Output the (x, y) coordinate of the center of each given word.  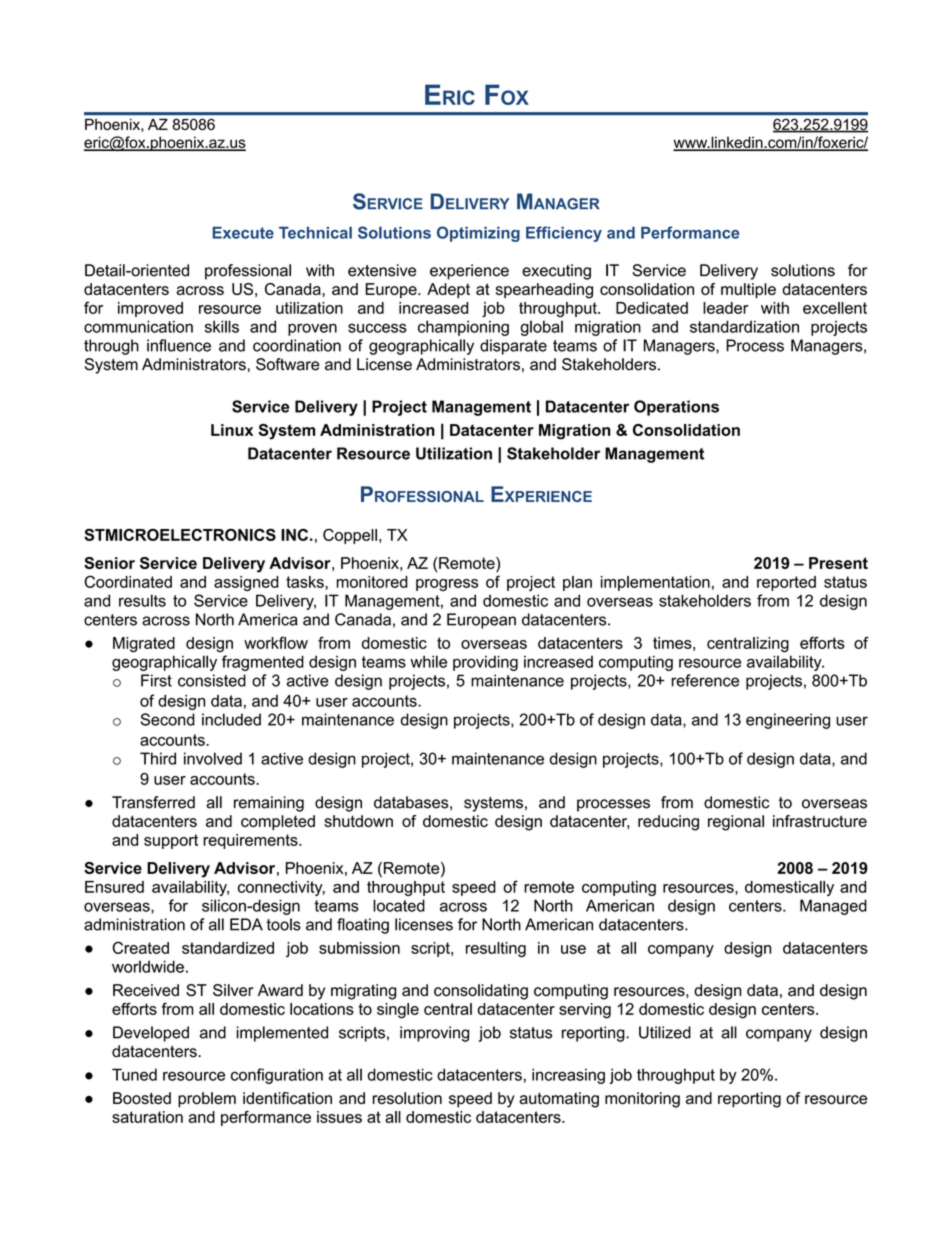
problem (207, 1100)
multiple (748, 290)
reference (705, 680)
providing (485, 663)
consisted (212, 680)
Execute (243, 233)
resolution (407, 1098)
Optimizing (478, 234)
